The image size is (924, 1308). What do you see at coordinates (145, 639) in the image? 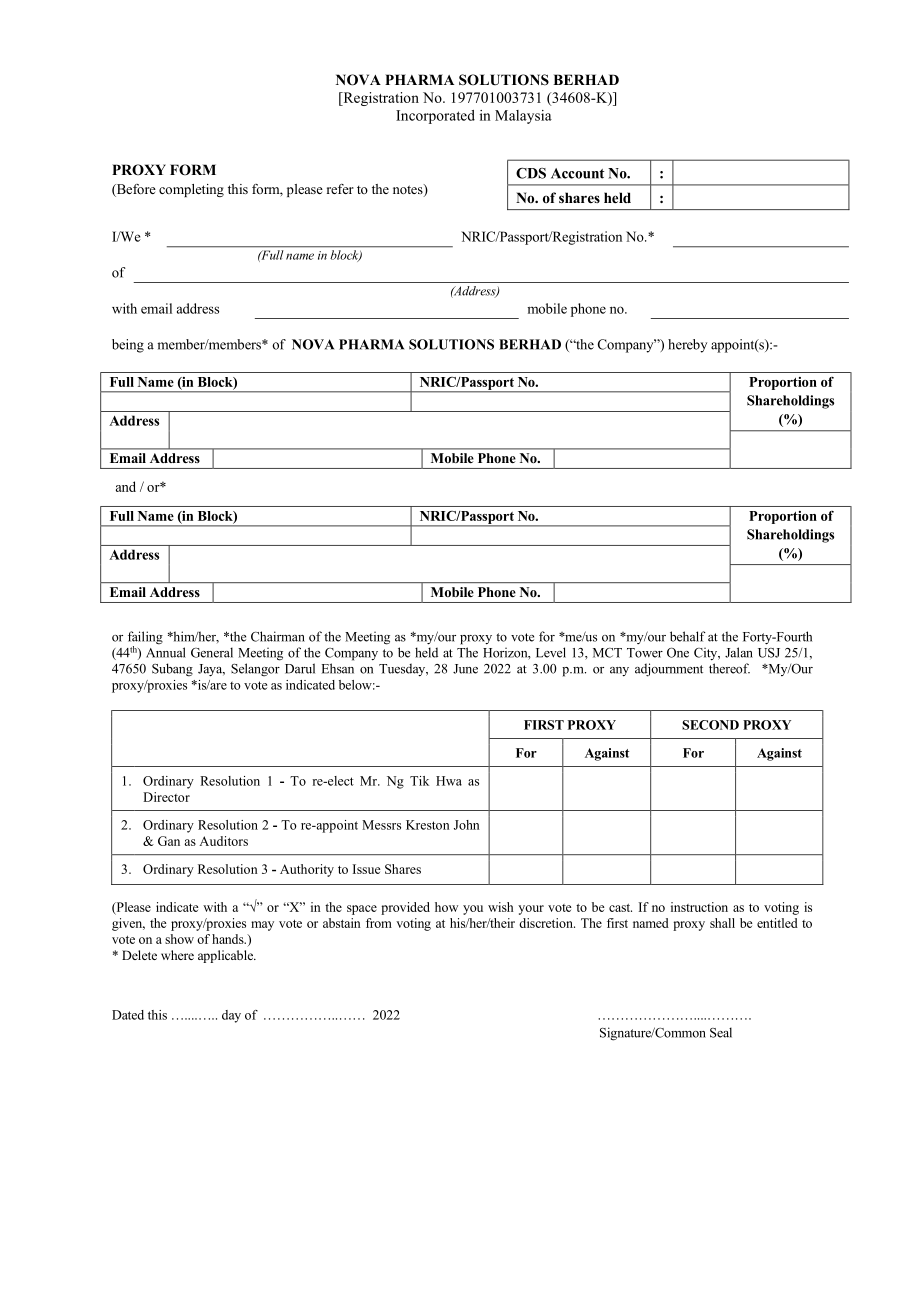
I see `failing` at bounding box center [145, 639].
